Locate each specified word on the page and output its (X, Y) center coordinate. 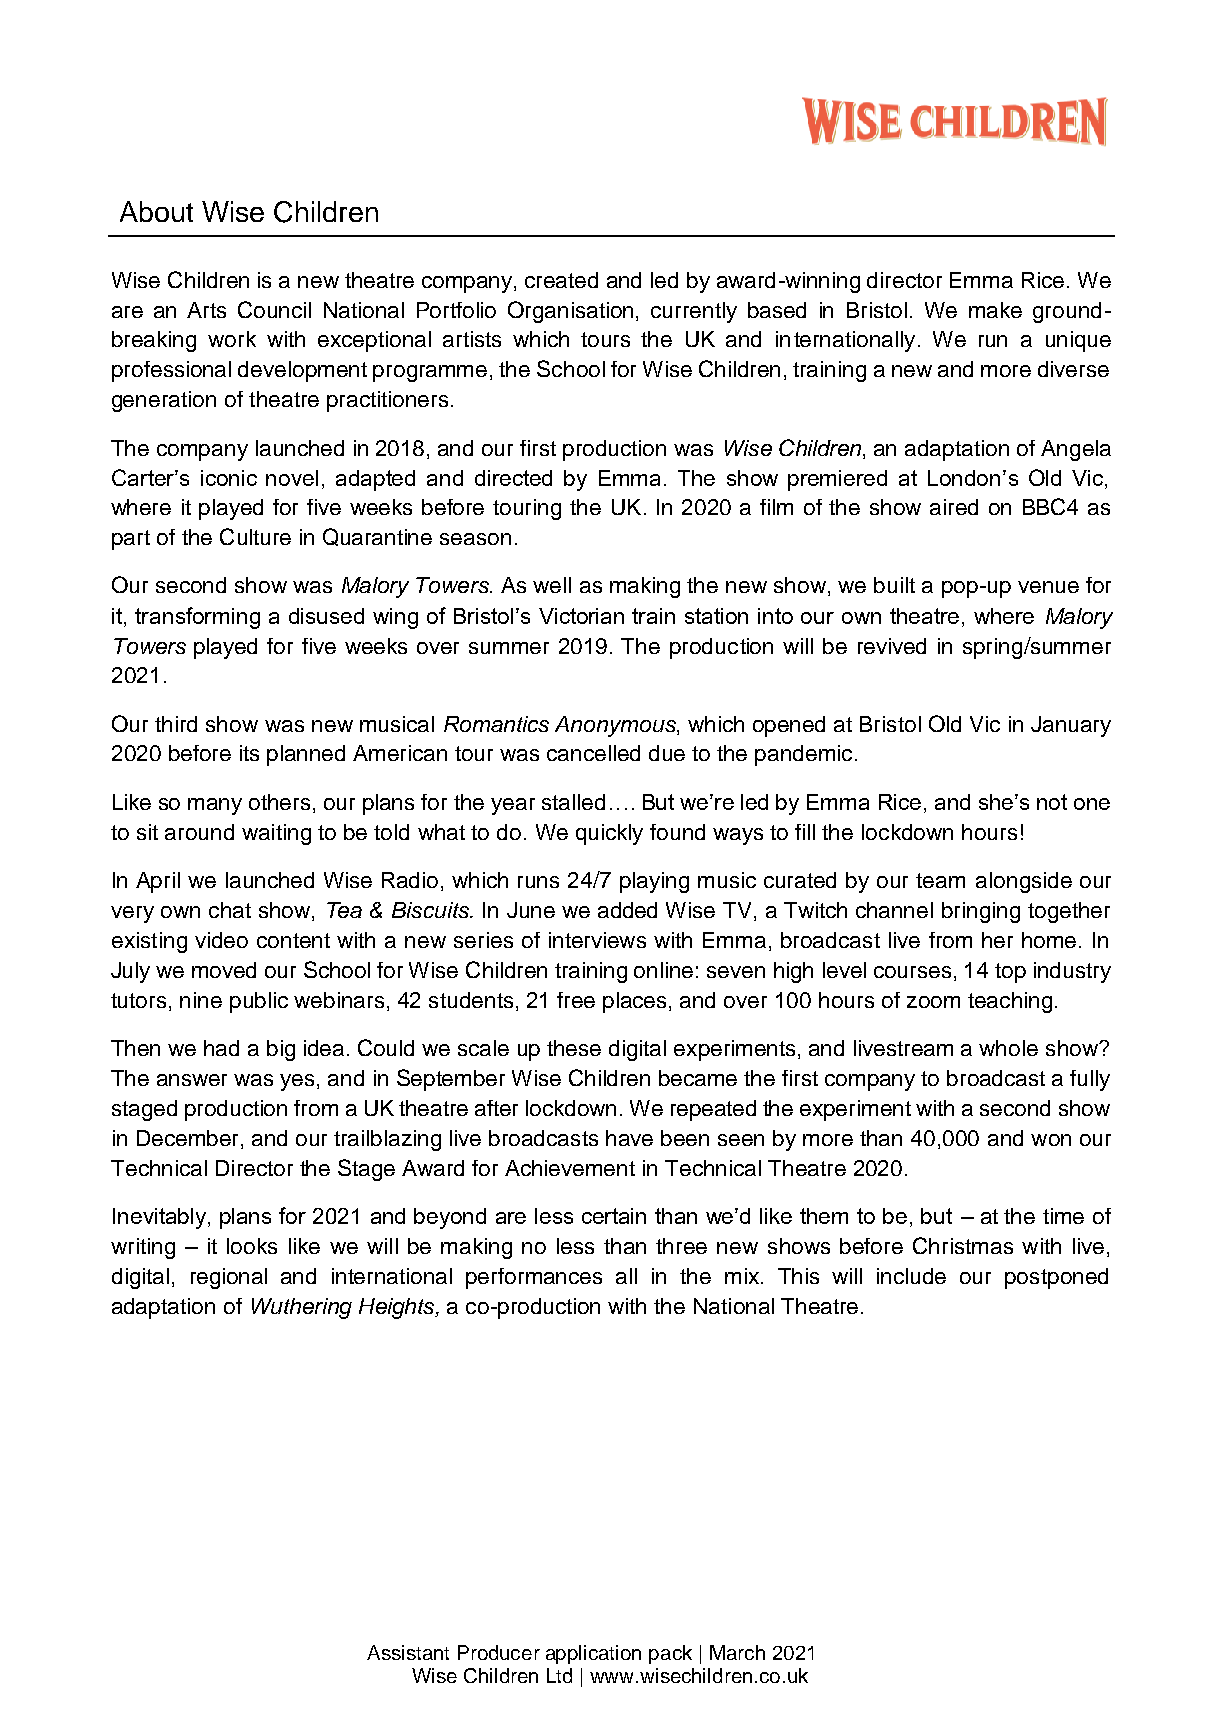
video (221, 940)
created (561, 280)
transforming (197, 618)
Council (274, 309)
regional (229, 1278)
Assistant (408, 1652)
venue (1048, 587)
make (995, 310)
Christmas (963, 1245)
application (593, 1654)
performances (534, 1278)
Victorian (581, 616)
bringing (981, 912)
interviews (597, 940)
